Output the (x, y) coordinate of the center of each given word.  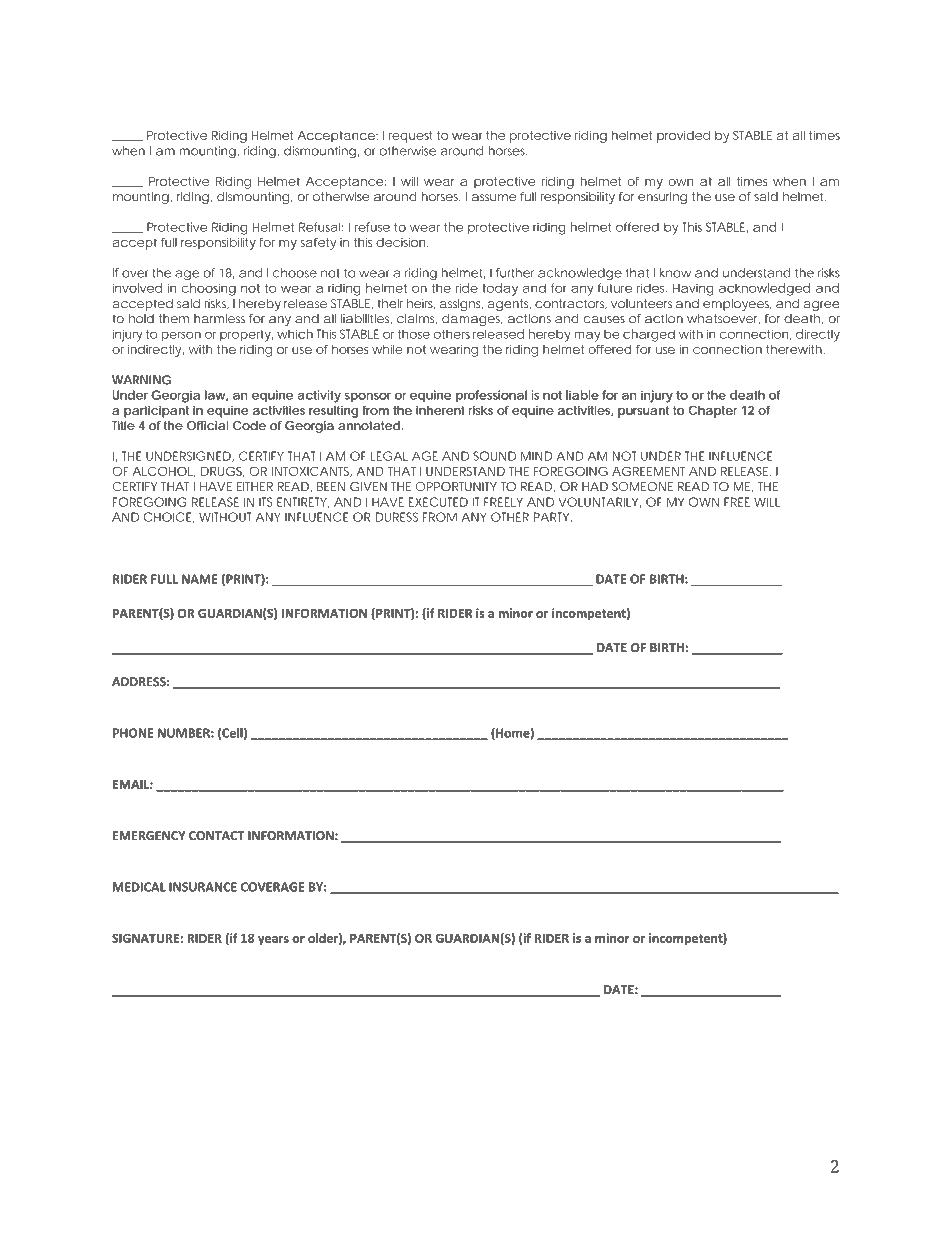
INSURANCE (203, 887)
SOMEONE (642, 486)
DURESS (396, 517)
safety (318, 244)
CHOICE (167, 517)
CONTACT (217, 836)
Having (693, 289)
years (273, 941)
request (410, 137)
